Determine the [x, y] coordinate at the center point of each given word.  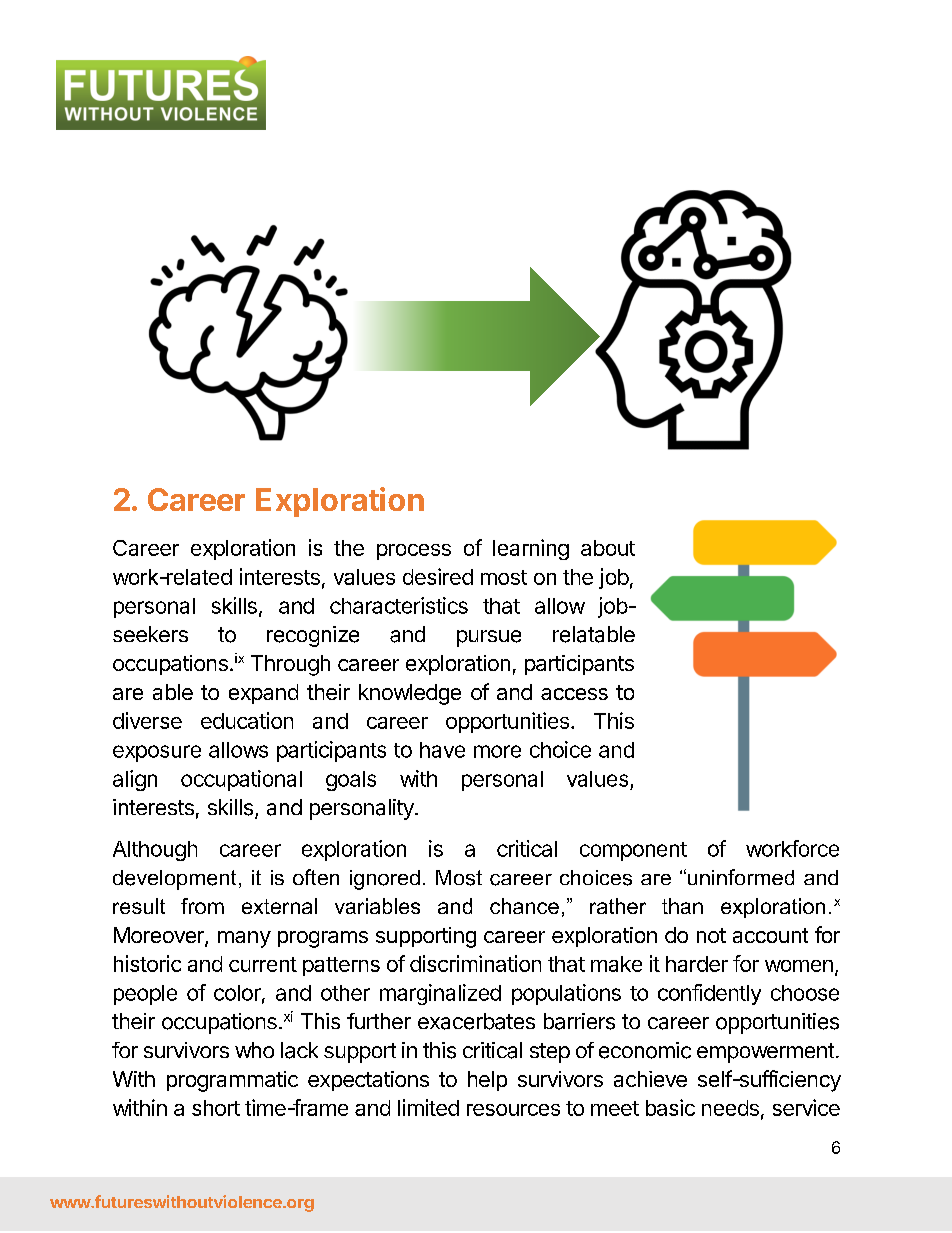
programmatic [232, 1081]
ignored [385, 880]
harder [697, 964]
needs [730, 1108]
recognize [313, 636]
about [608, 548]
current [263, 964]
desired [438, 576]
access [574, 694]
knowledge [410, 694]
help [487, 1081]
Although [155, 851]
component [633, 851]
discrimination [475, 963]
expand [263, 694]
